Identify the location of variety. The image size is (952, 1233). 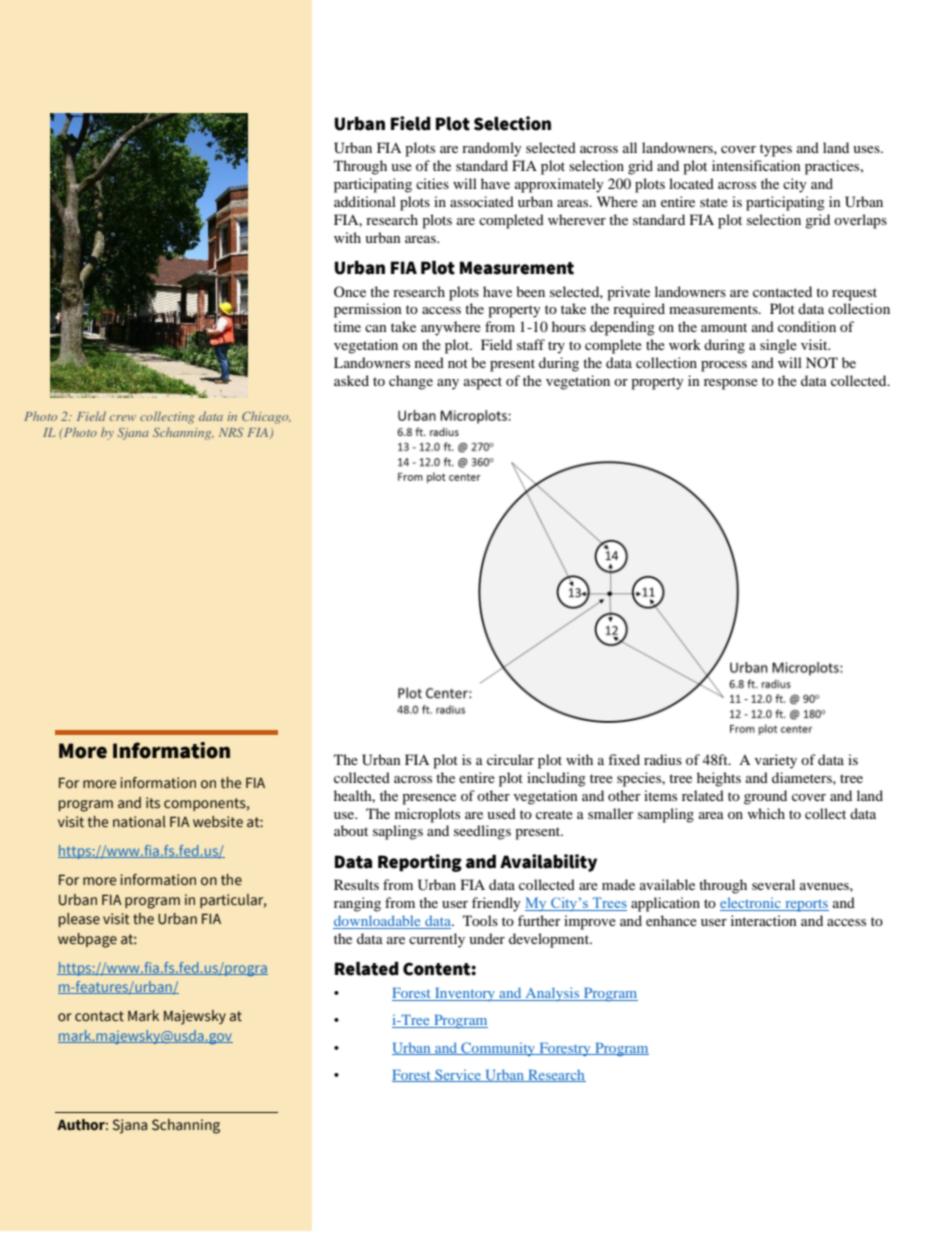
(776, 761).
